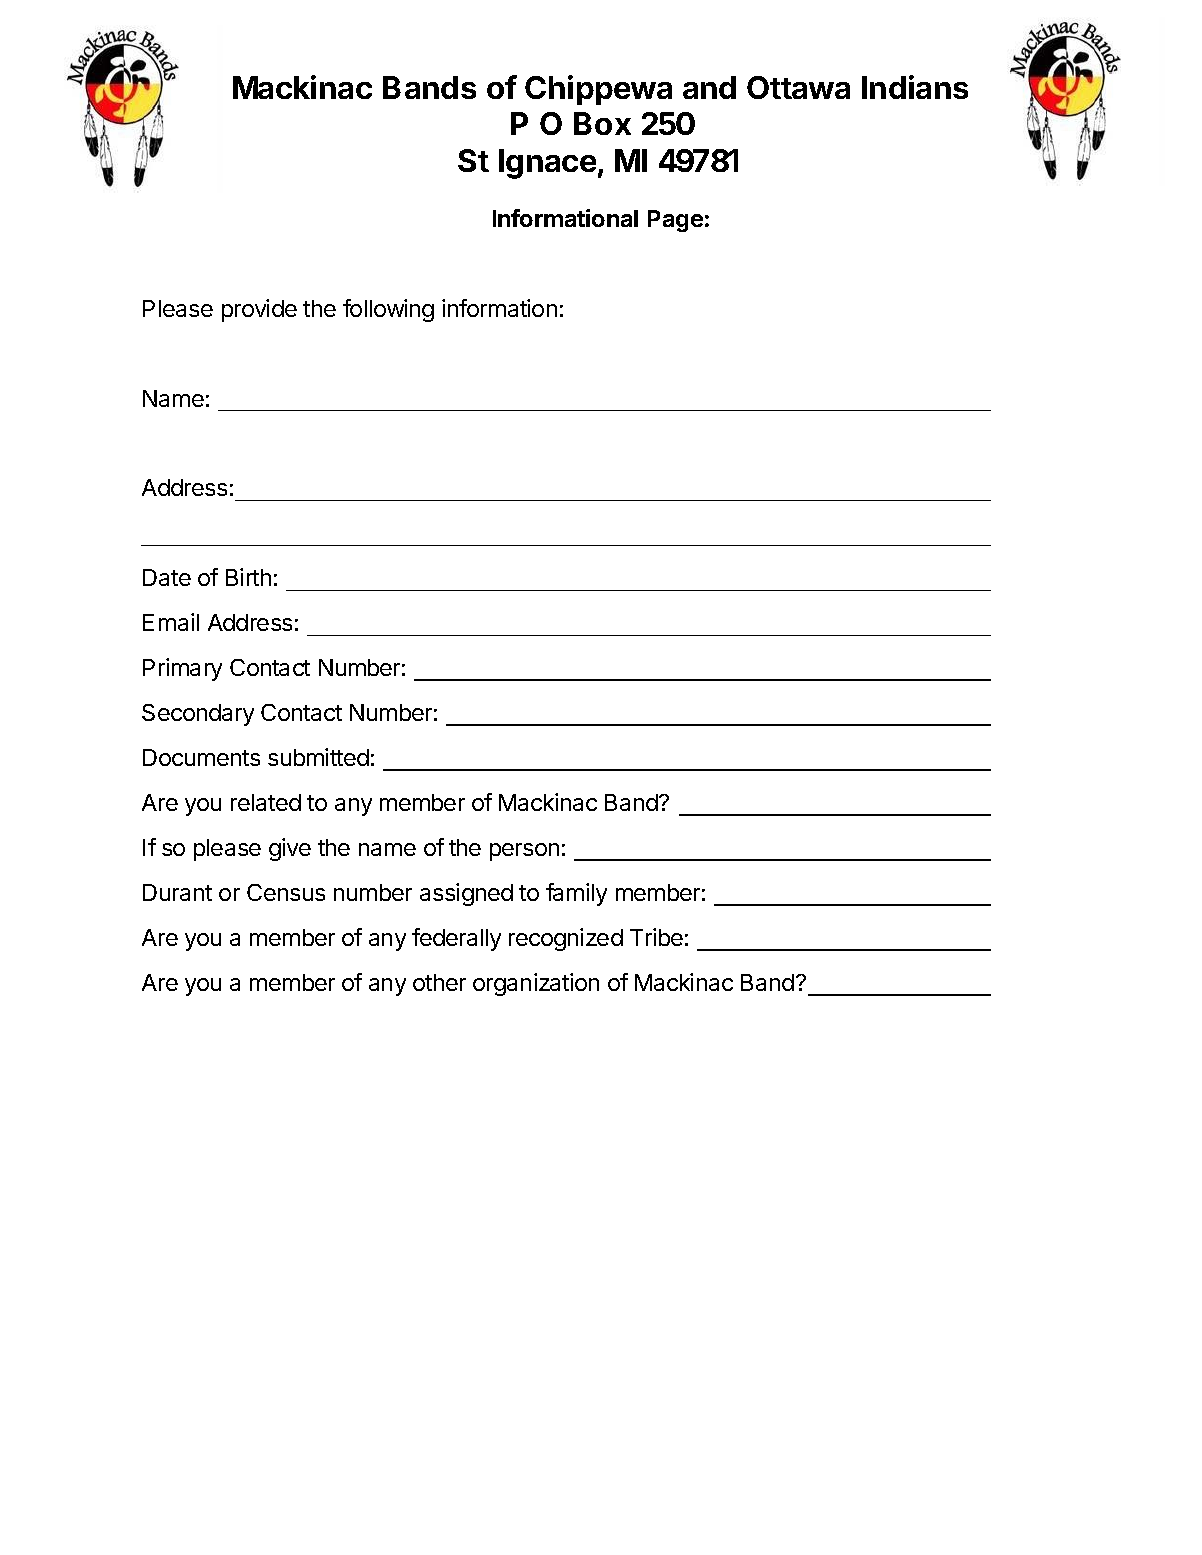 The height and width of the image is (1555, 1202). What do you see at coordinates (524, 852) in the image?
I see `person` at bounding box center [524, 852].
